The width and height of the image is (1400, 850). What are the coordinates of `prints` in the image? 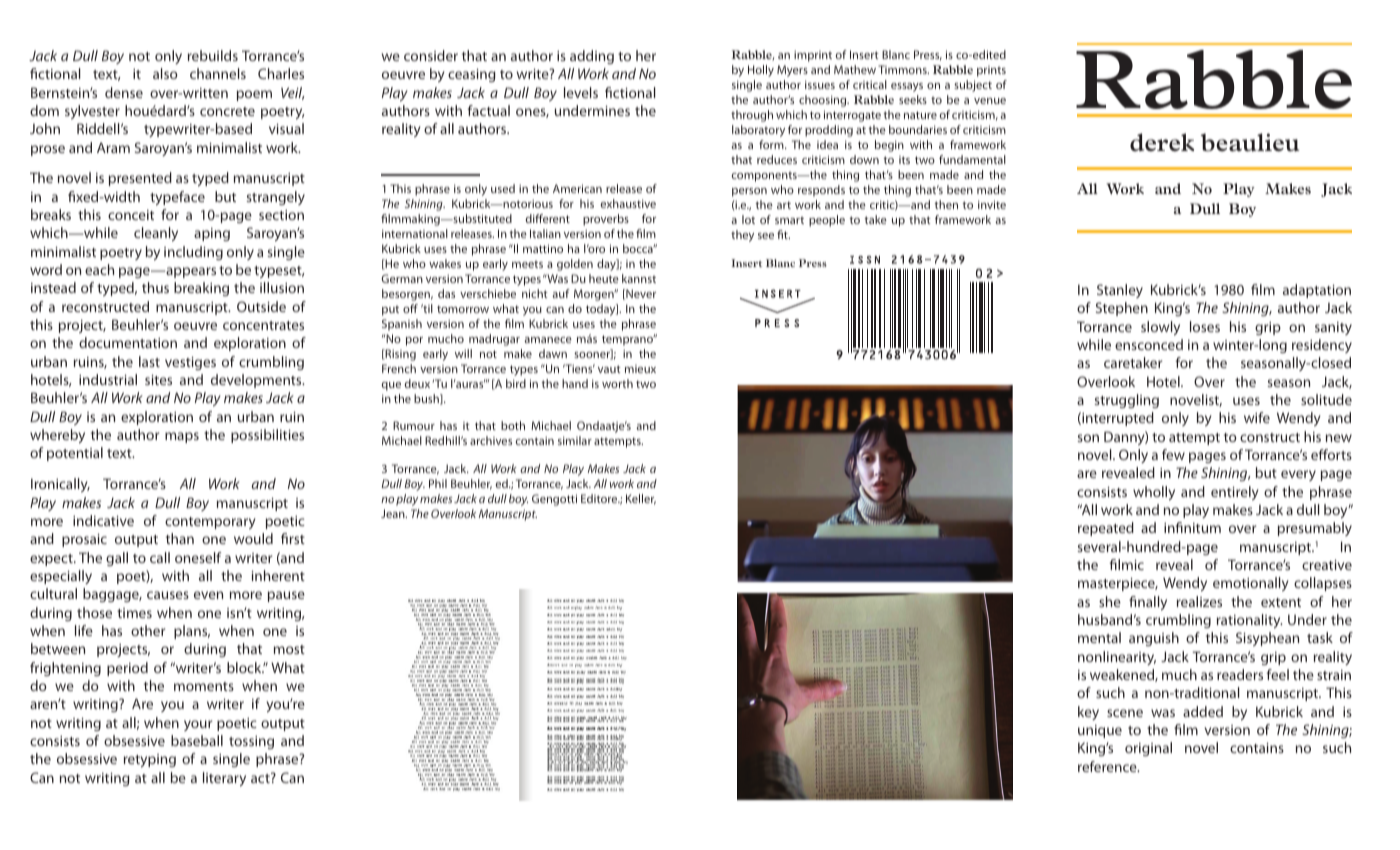 It's located at (991, 71).
